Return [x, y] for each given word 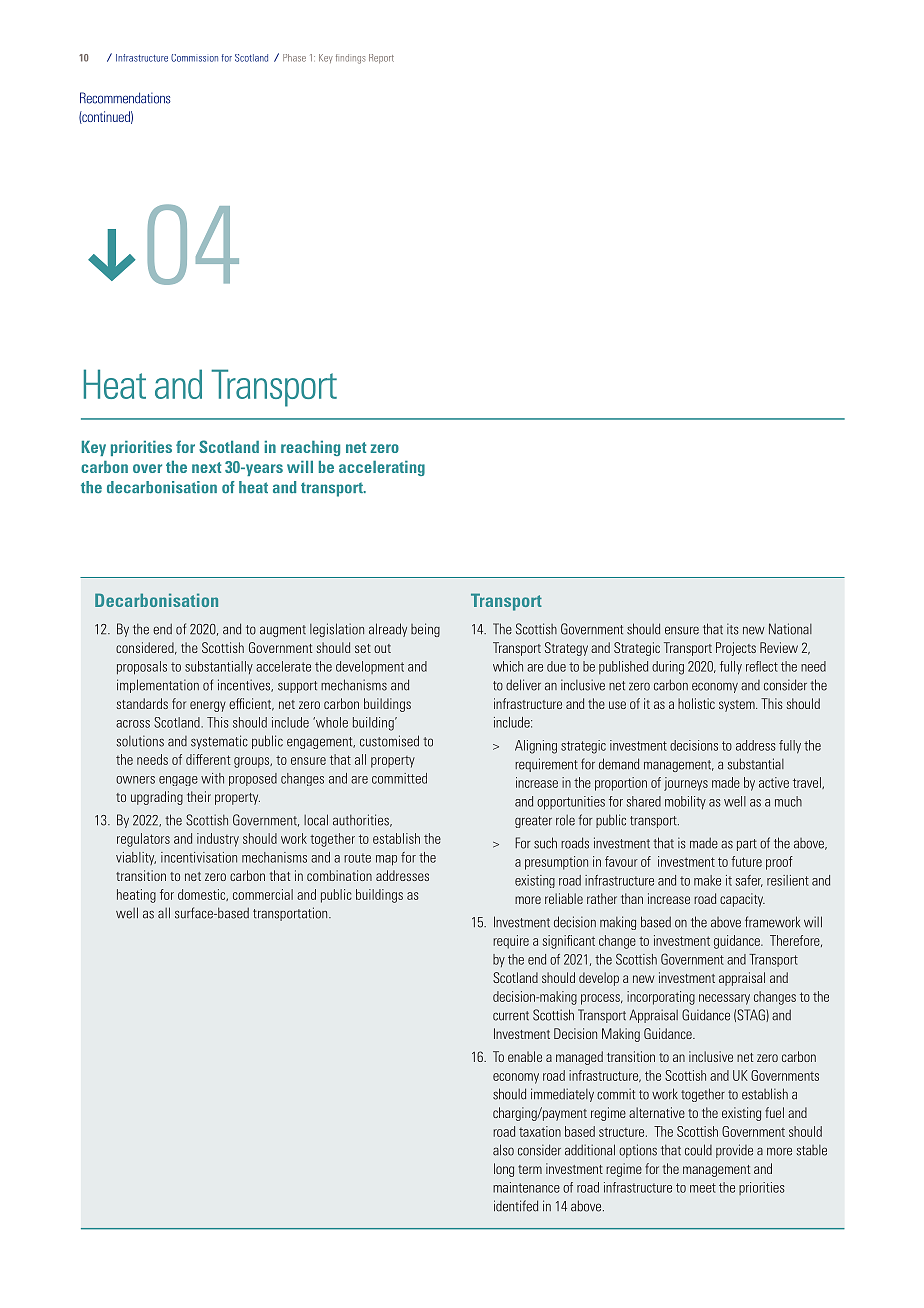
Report [381, 58]
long [504, 1170]
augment [283, 631]
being [425, 630]
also [503, 1150]
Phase [294, 58]
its [733, 629]
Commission [194, 58]
